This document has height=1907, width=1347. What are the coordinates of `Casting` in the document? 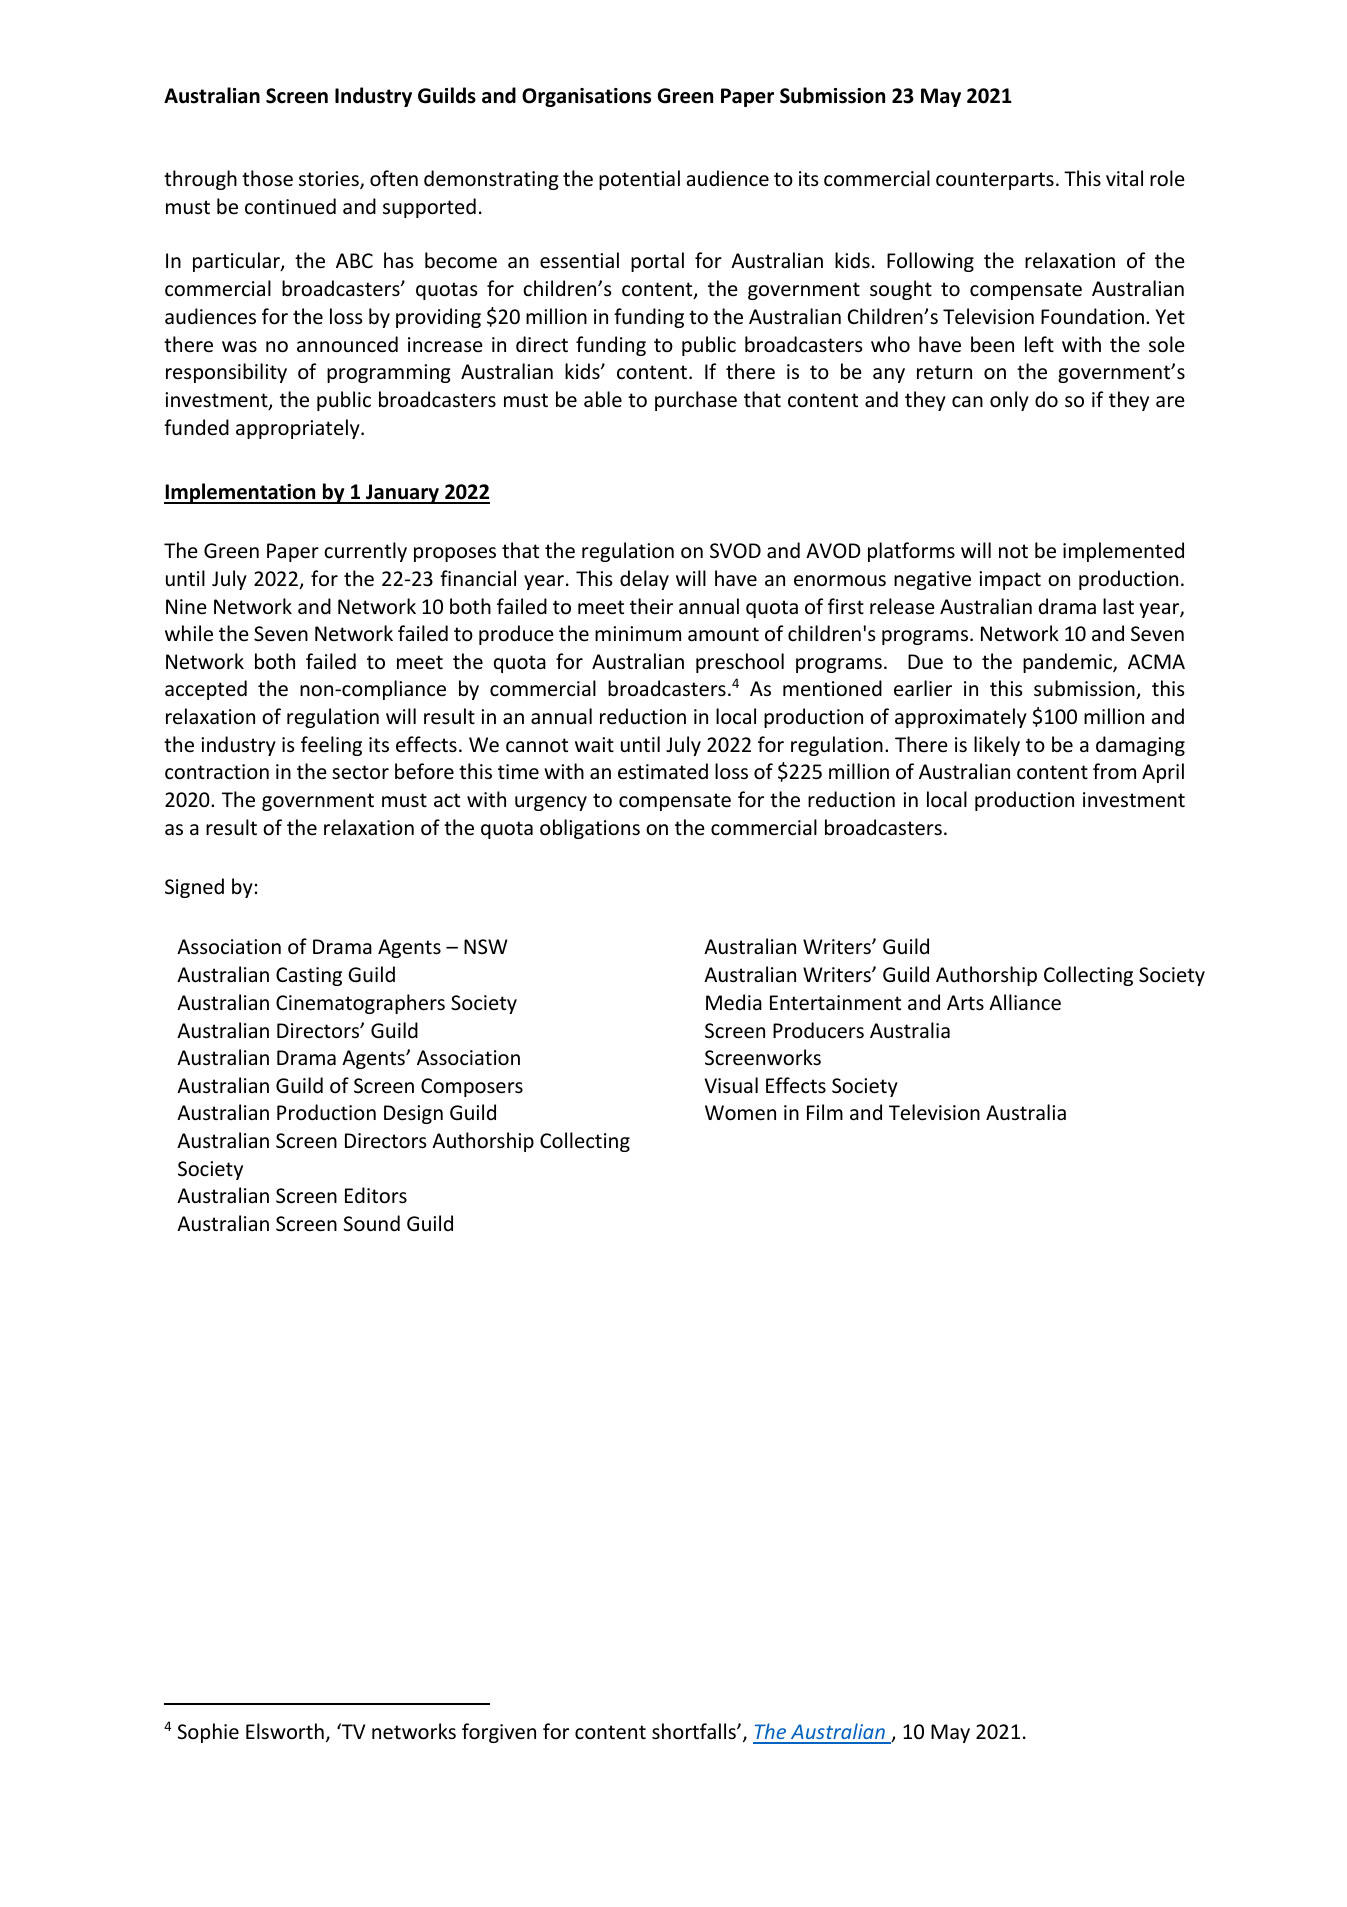 It's located at (309, 976).
